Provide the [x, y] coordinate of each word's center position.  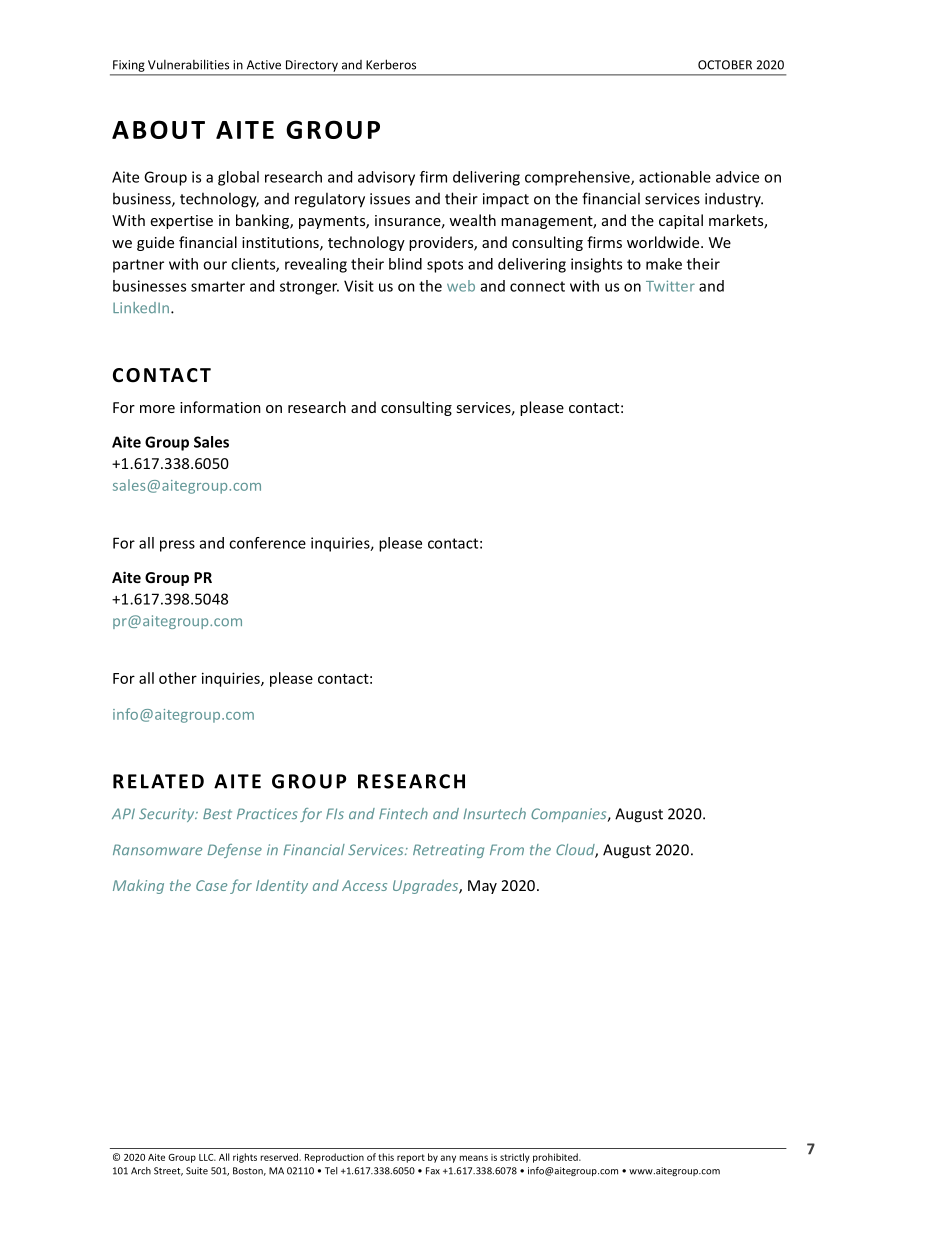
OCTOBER [725, 65]
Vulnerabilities [188, 64]
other [178, 678]
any [448, 1159]
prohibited [556, 1158]
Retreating [448, 851]
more [157, 409]
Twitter [670, 286]
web [461, 286]
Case [211, 885]
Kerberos [391, 64]
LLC [207, 1157]
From [507, 849]
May [482, 887]
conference [267, 543]
